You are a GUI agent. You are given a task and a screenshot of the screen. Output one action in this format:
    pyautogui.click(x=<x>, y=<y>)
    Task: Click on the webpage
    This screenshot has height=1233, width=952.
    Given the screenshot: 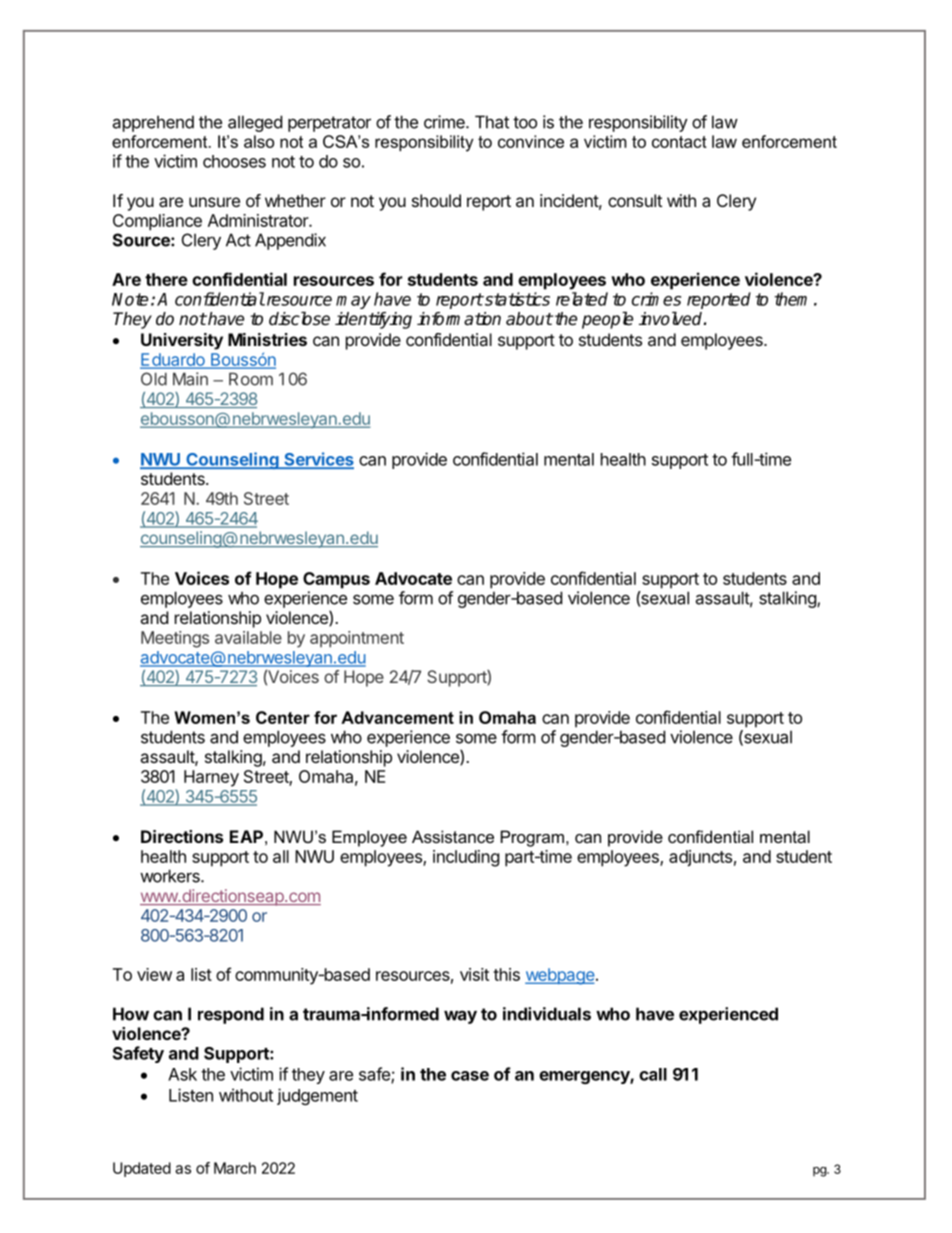 What is the action you would take?
    pyautogui.click(x=560, y=976)
